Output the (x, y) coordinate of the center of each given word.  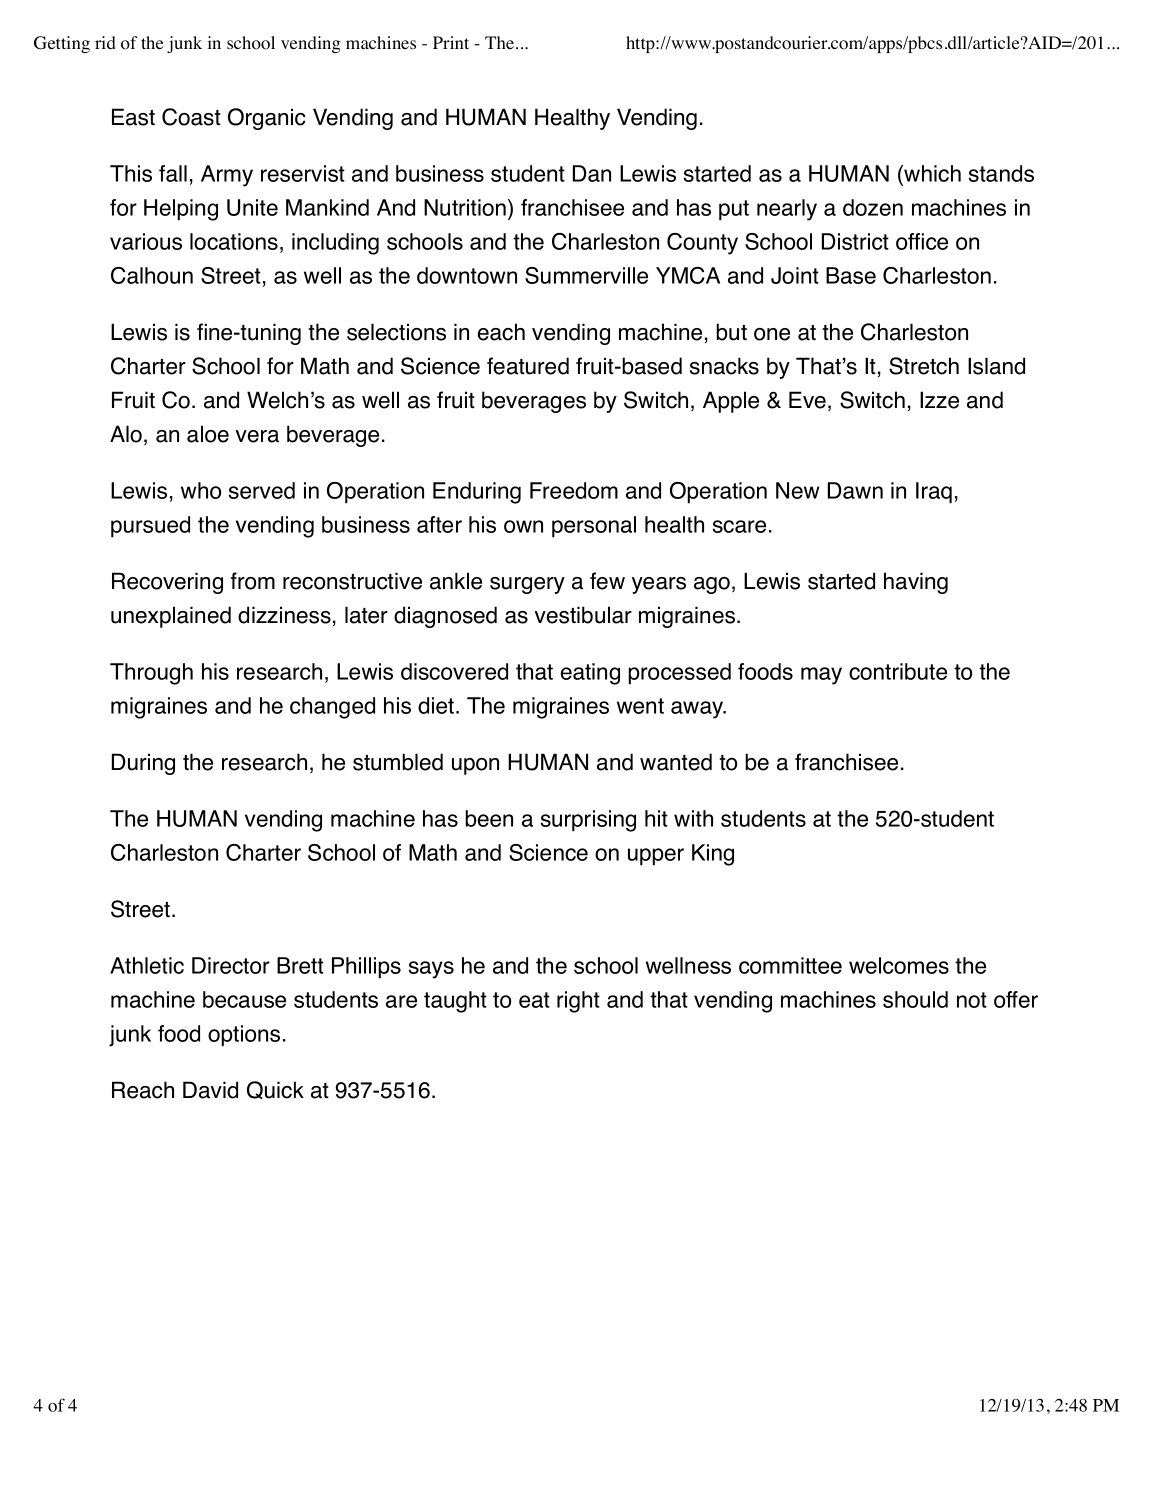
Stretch (924, 366)
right (578, 1002)
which (931, 175)
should (915, 999)
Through (151, 674)
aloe (208, 434)
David (210, 1090)
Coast (191, 117)
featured (528, 366)
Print (451, 42)
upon (475, 766)
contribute (898, 671)
